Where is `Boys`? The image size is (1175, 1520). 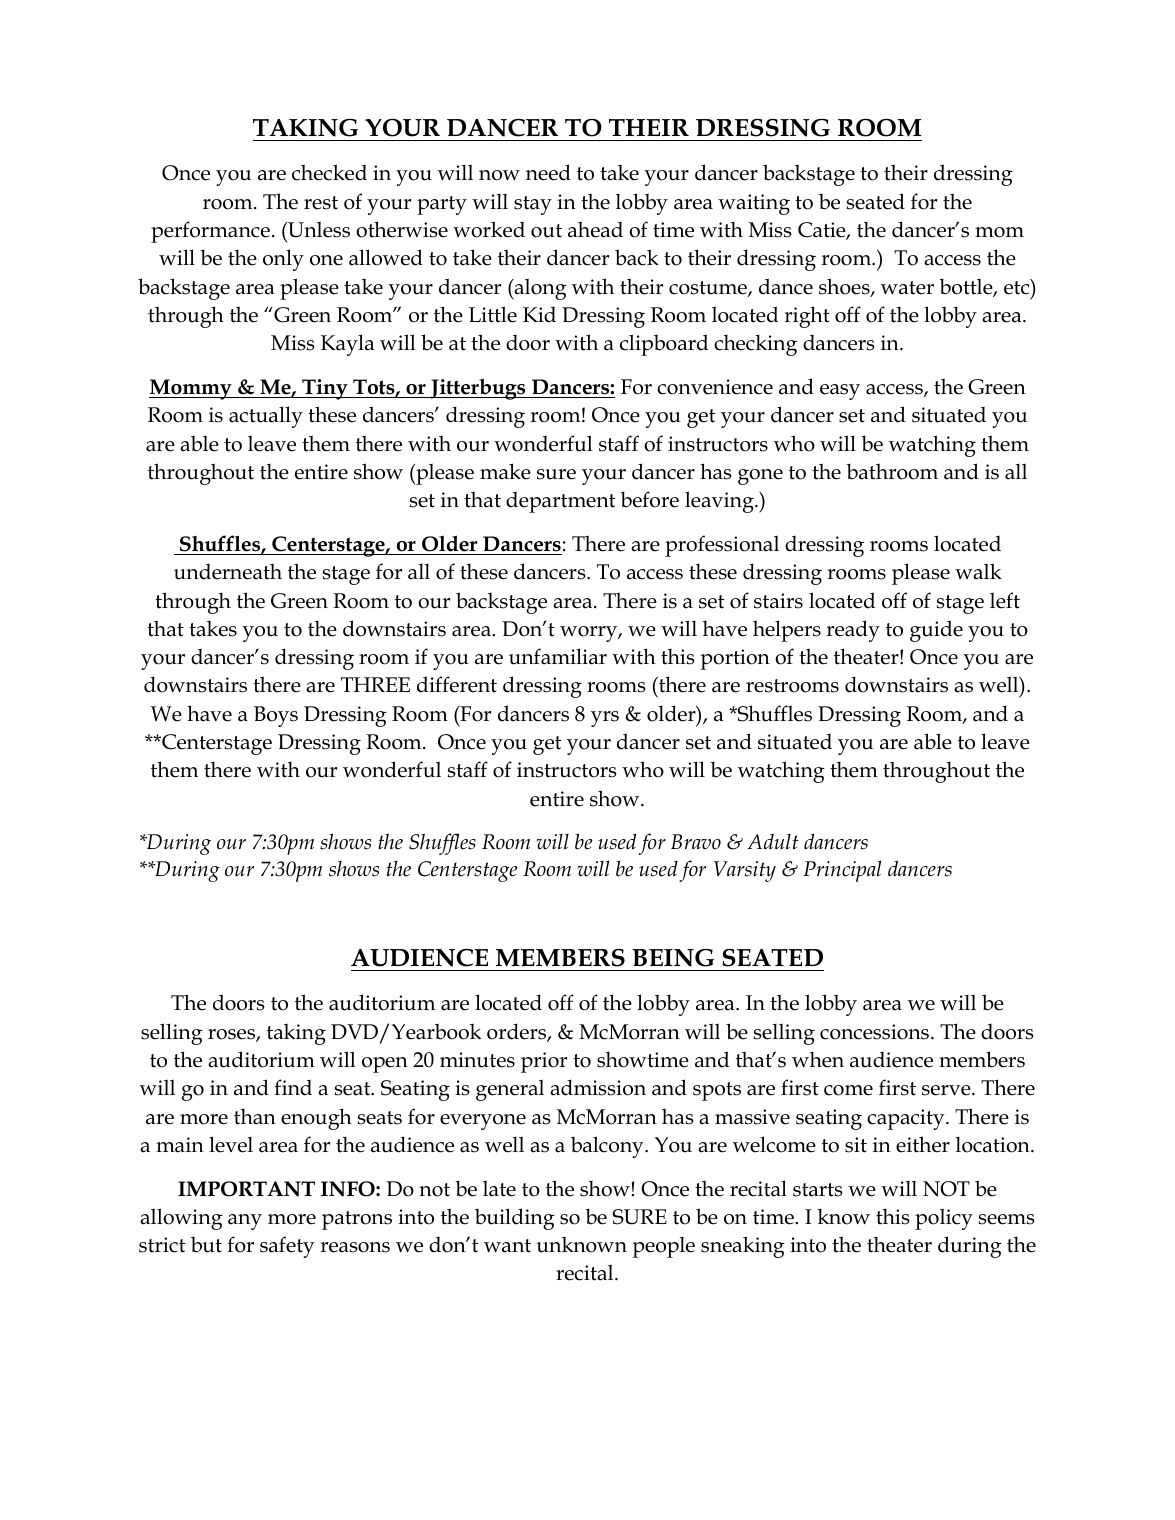
Boys is located at coordinates (276, 716).
